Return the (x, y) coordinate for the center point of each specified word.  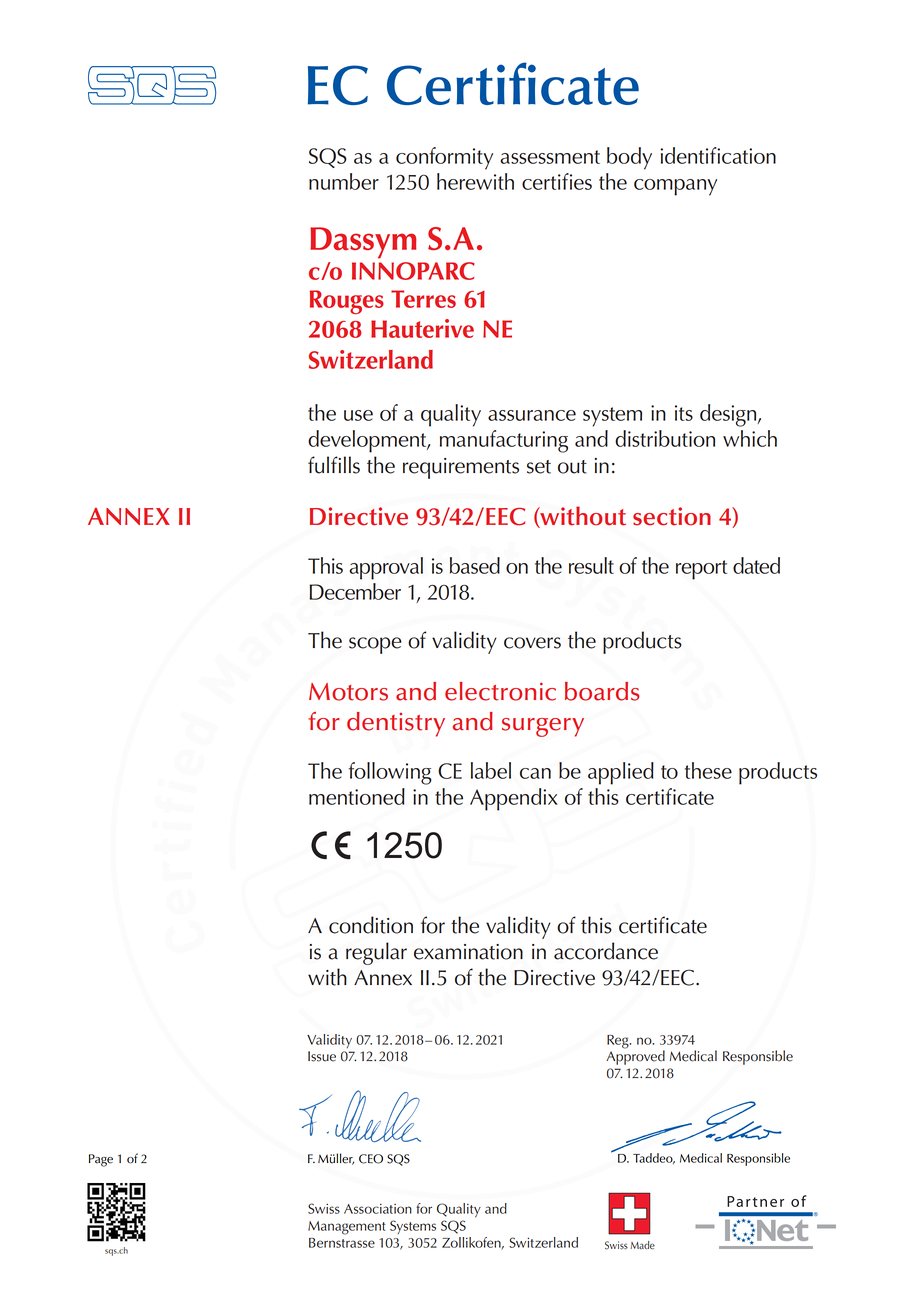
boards (602, 691)
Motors (348, 692)
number (344, 181)
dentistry (396, 724)
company (675, 187)
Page (101, 1160)
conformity (444, 158)
